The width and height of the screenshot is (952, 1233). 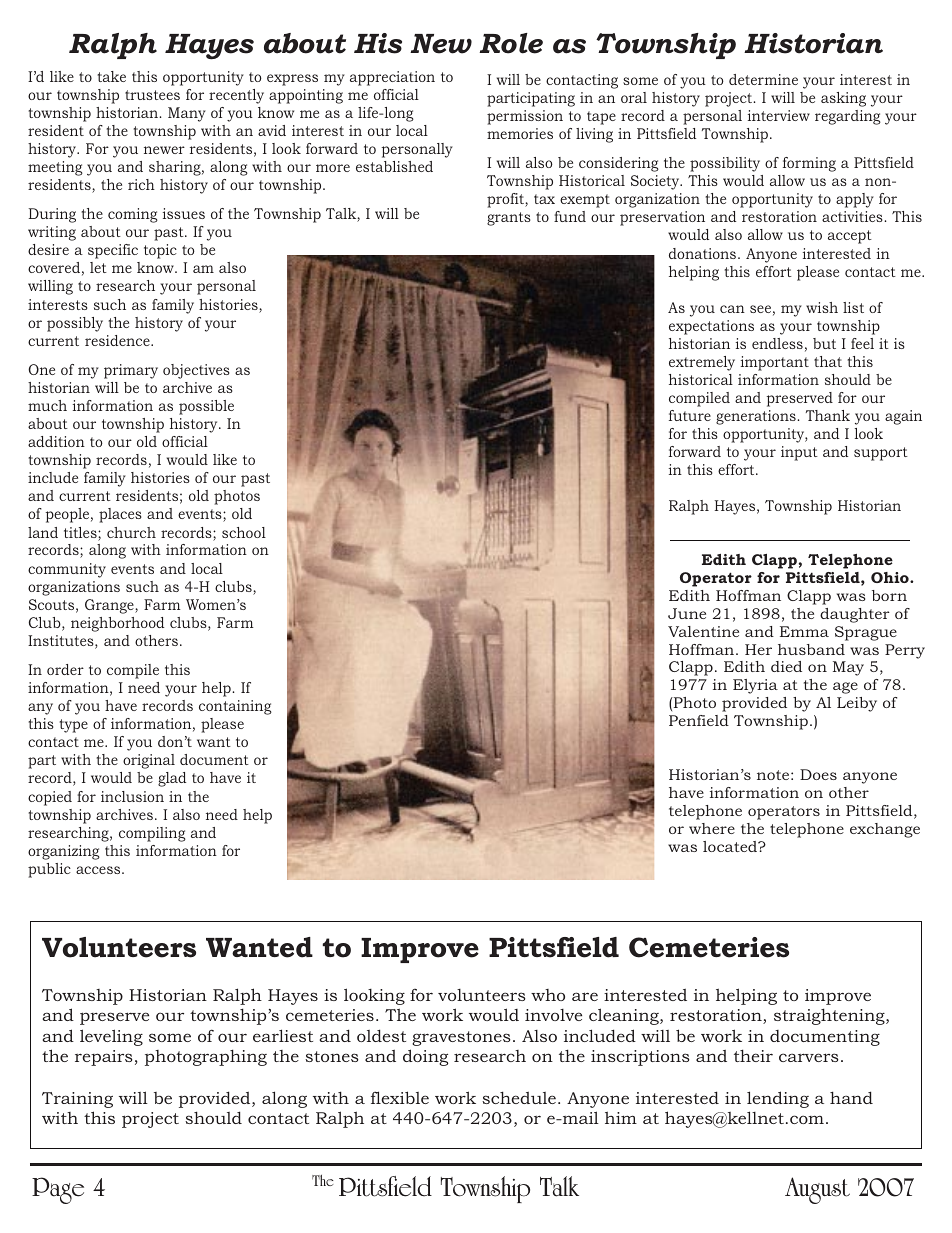 What do you see at coordinates (763, 79) in the screenshot?
I see `determine` at bounding box center [763, 79].
